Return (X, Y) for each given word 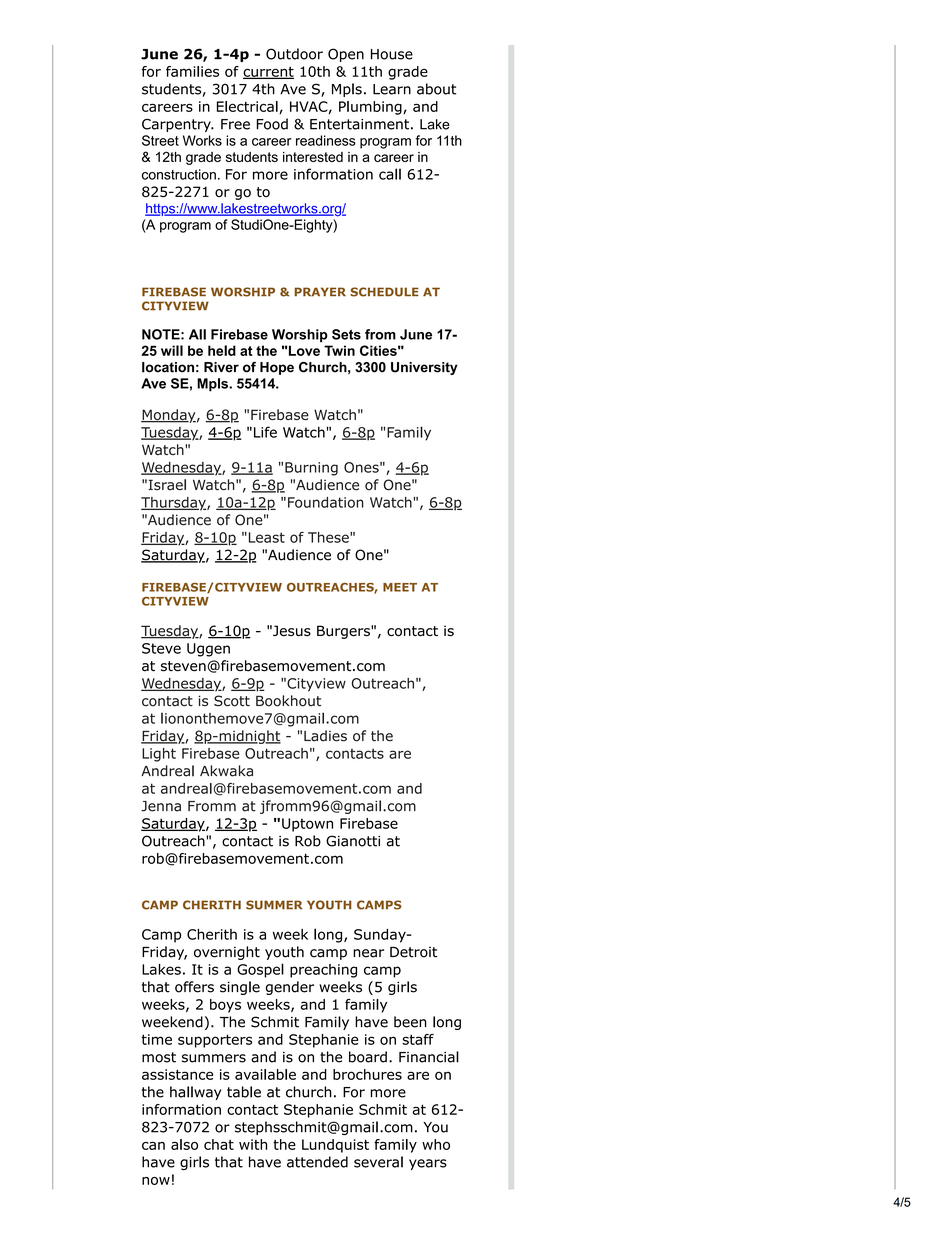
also (184, 1144)
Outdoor (294, 54)
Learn (392, 89)
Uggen (208, 650)
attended (317, 1162)
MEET (400, 587)
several (378, 1162)
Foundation (326, 502)
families (192, 71)
